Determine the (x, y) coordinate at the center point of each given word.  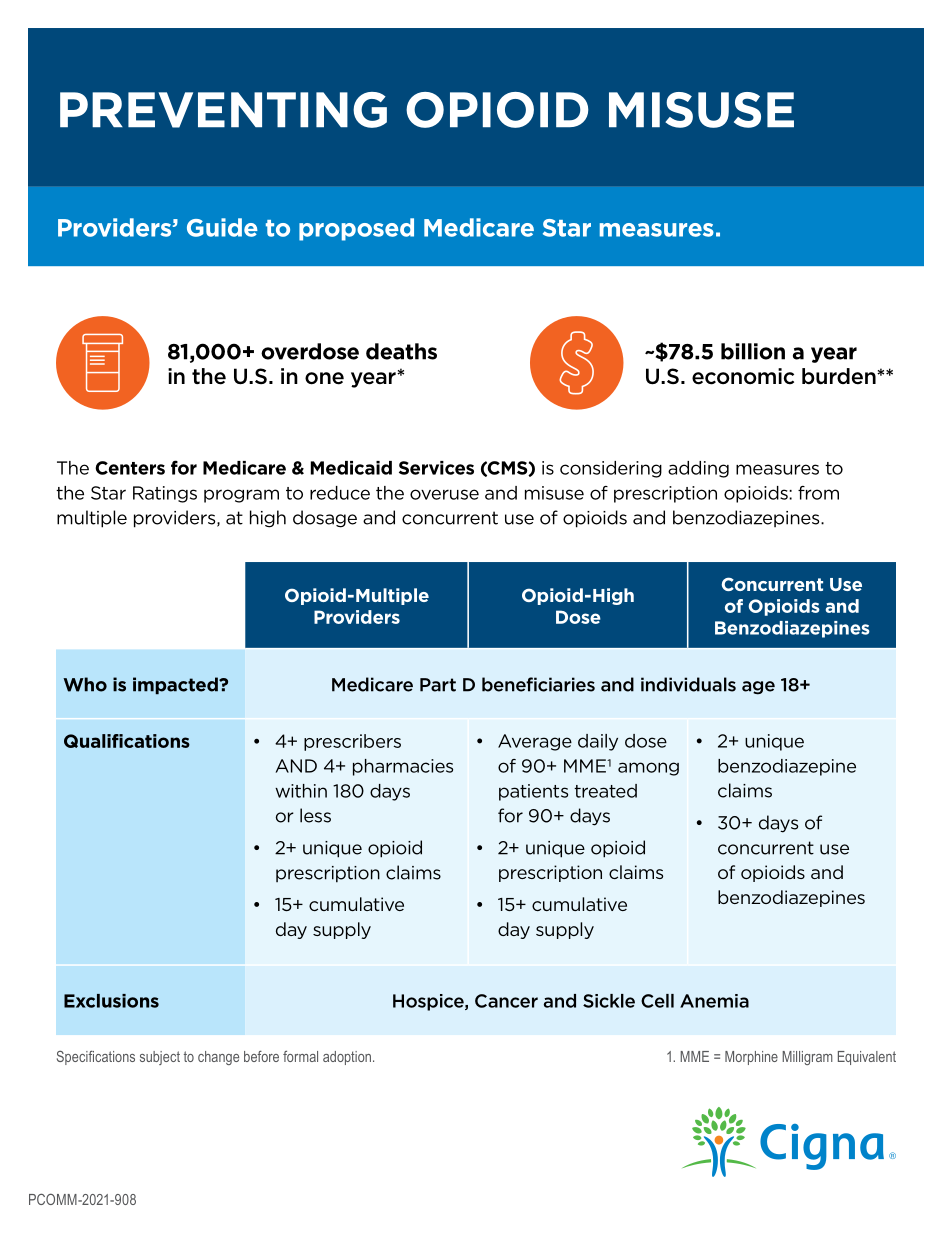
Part (438, 685)
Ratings (165, 494)
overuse (444, 494)
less (315, 815)
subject (160, 1058)
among (648, 769)
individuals (688, 684)
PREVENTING (223, 110)
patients (533, 792)
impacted (176, 686)
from (818, 493)
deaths (401, 351)
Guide (222, 227)
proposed (356, 229)
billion (753, 351)
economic (743, 376)
